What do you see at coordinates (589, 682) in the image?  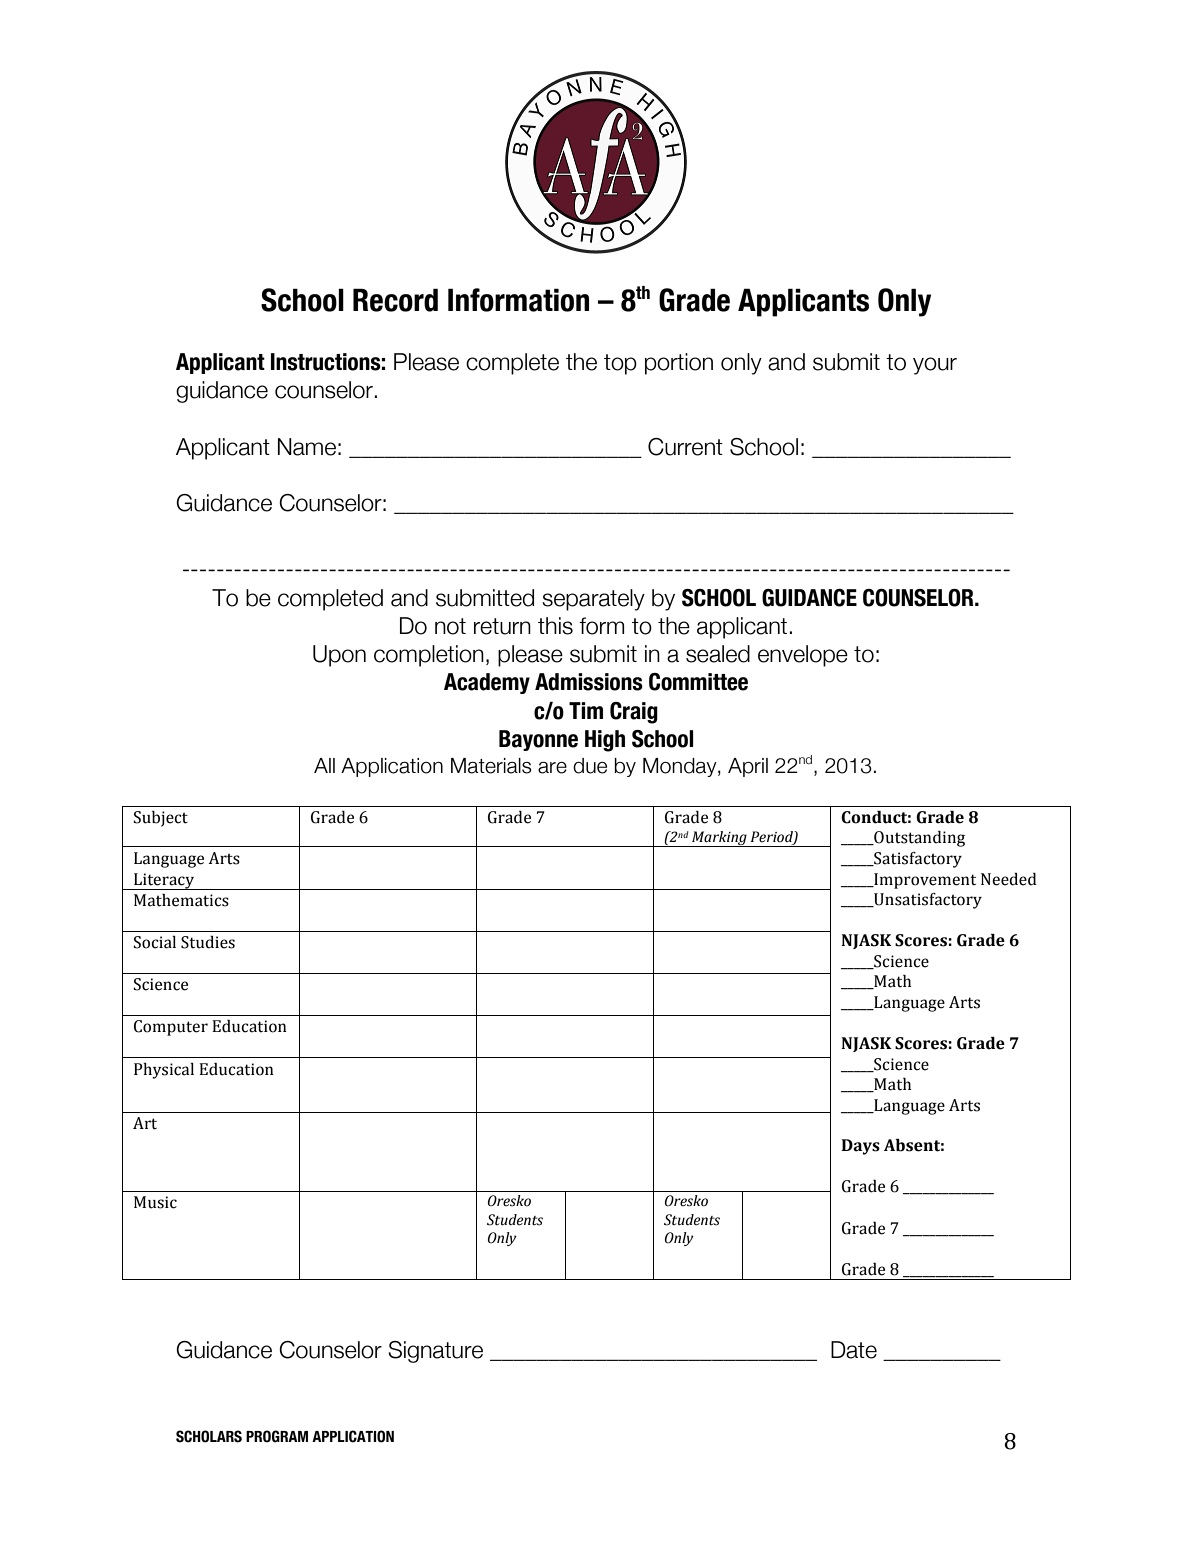 I see `Admissions` at bounding box center [589, 682].
